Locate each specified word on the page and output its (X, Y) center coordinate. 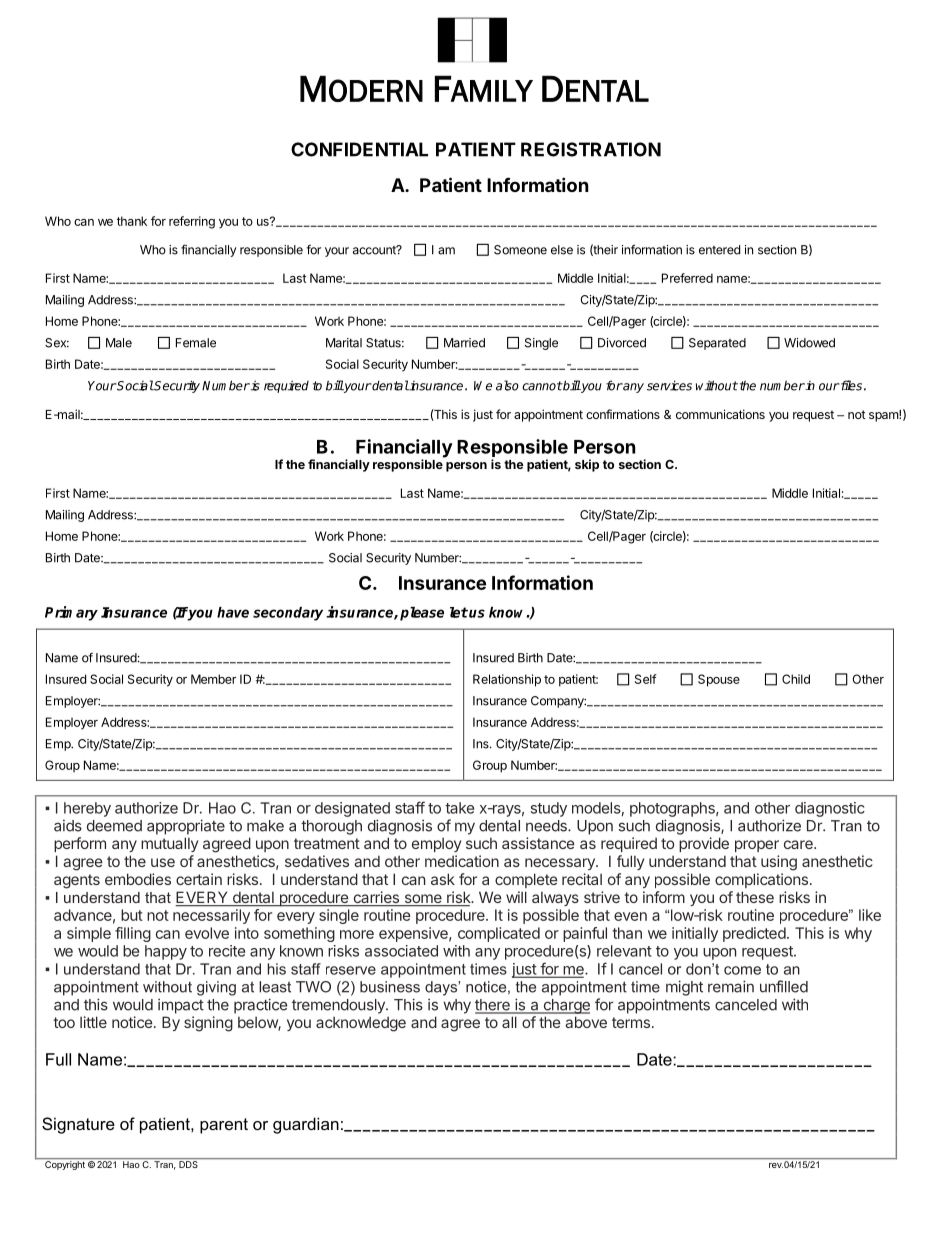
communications (720, 414)
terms (631, 1022)
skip (587, 465)
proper (757, 846)
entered (719, 250)
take (459, 808)
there (493, 1006)
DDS (188, 1164)
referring (192, 222)
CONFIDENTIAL (359, 149)
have (233, 612)
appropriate (186, 827)
